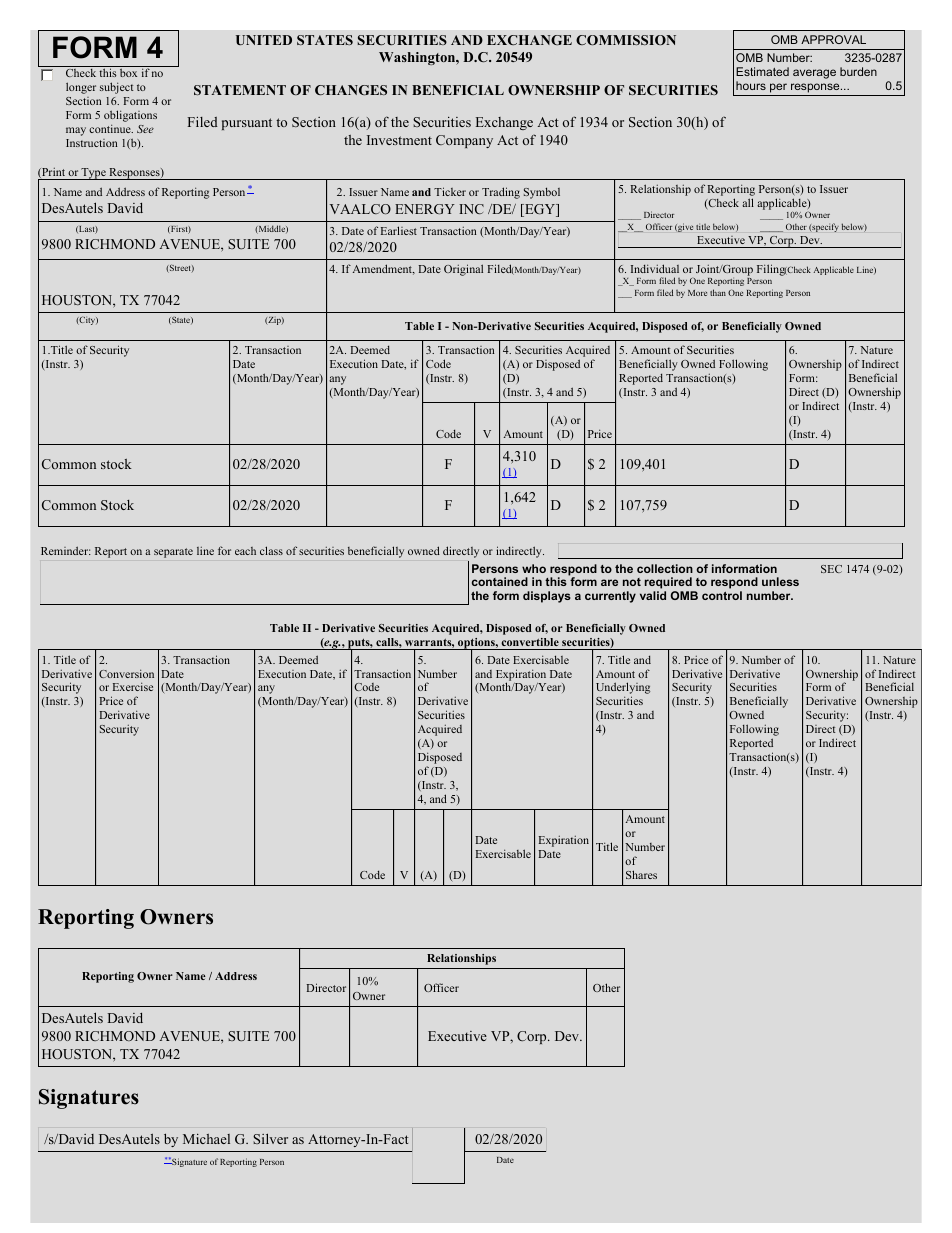 This document has height=1233, width=952. Describe the element at coordinates (780, 581) in the document. I see `unless` at that location.
